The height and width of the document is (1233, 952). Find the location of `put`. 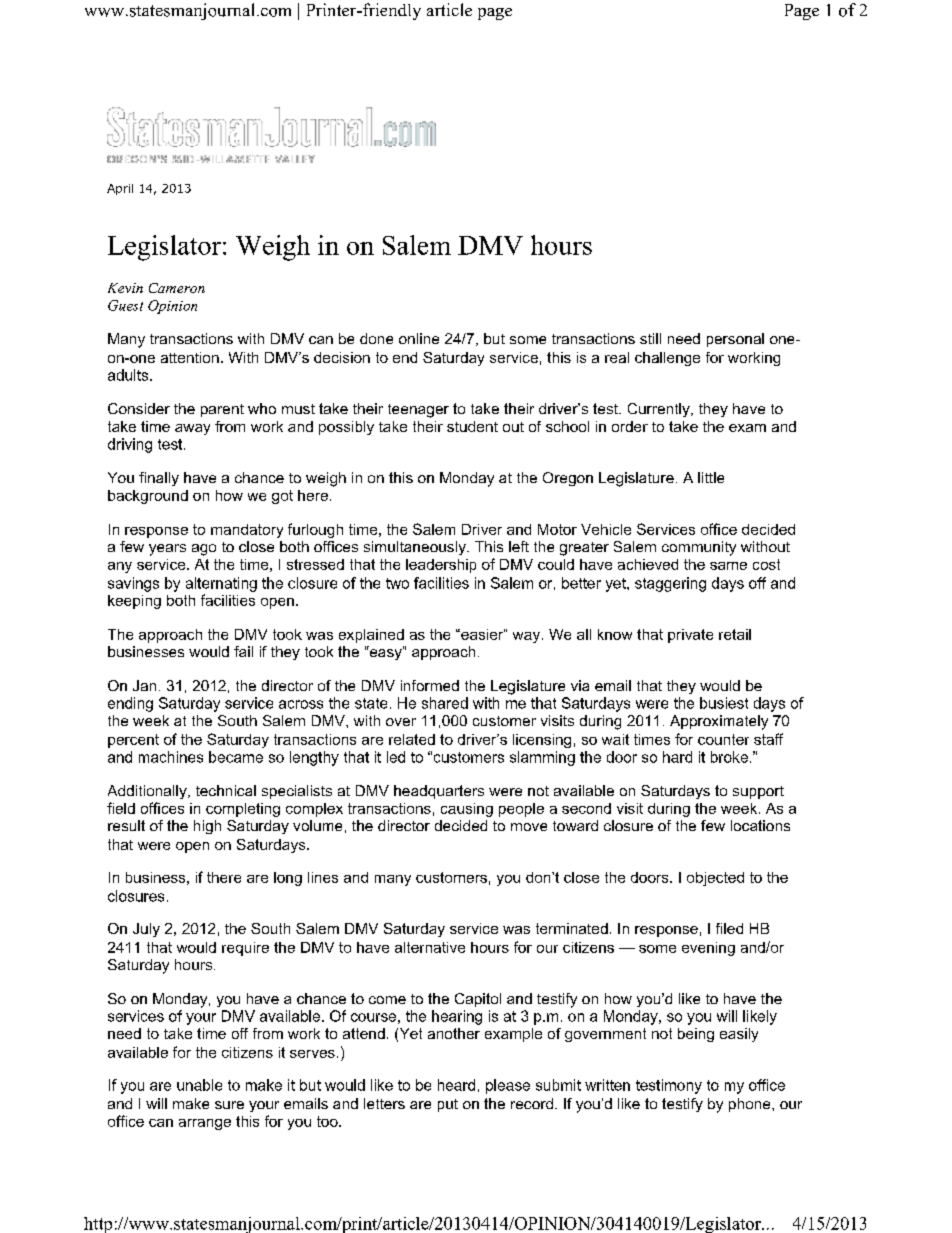

put is located at coordinates (448, 1105).
